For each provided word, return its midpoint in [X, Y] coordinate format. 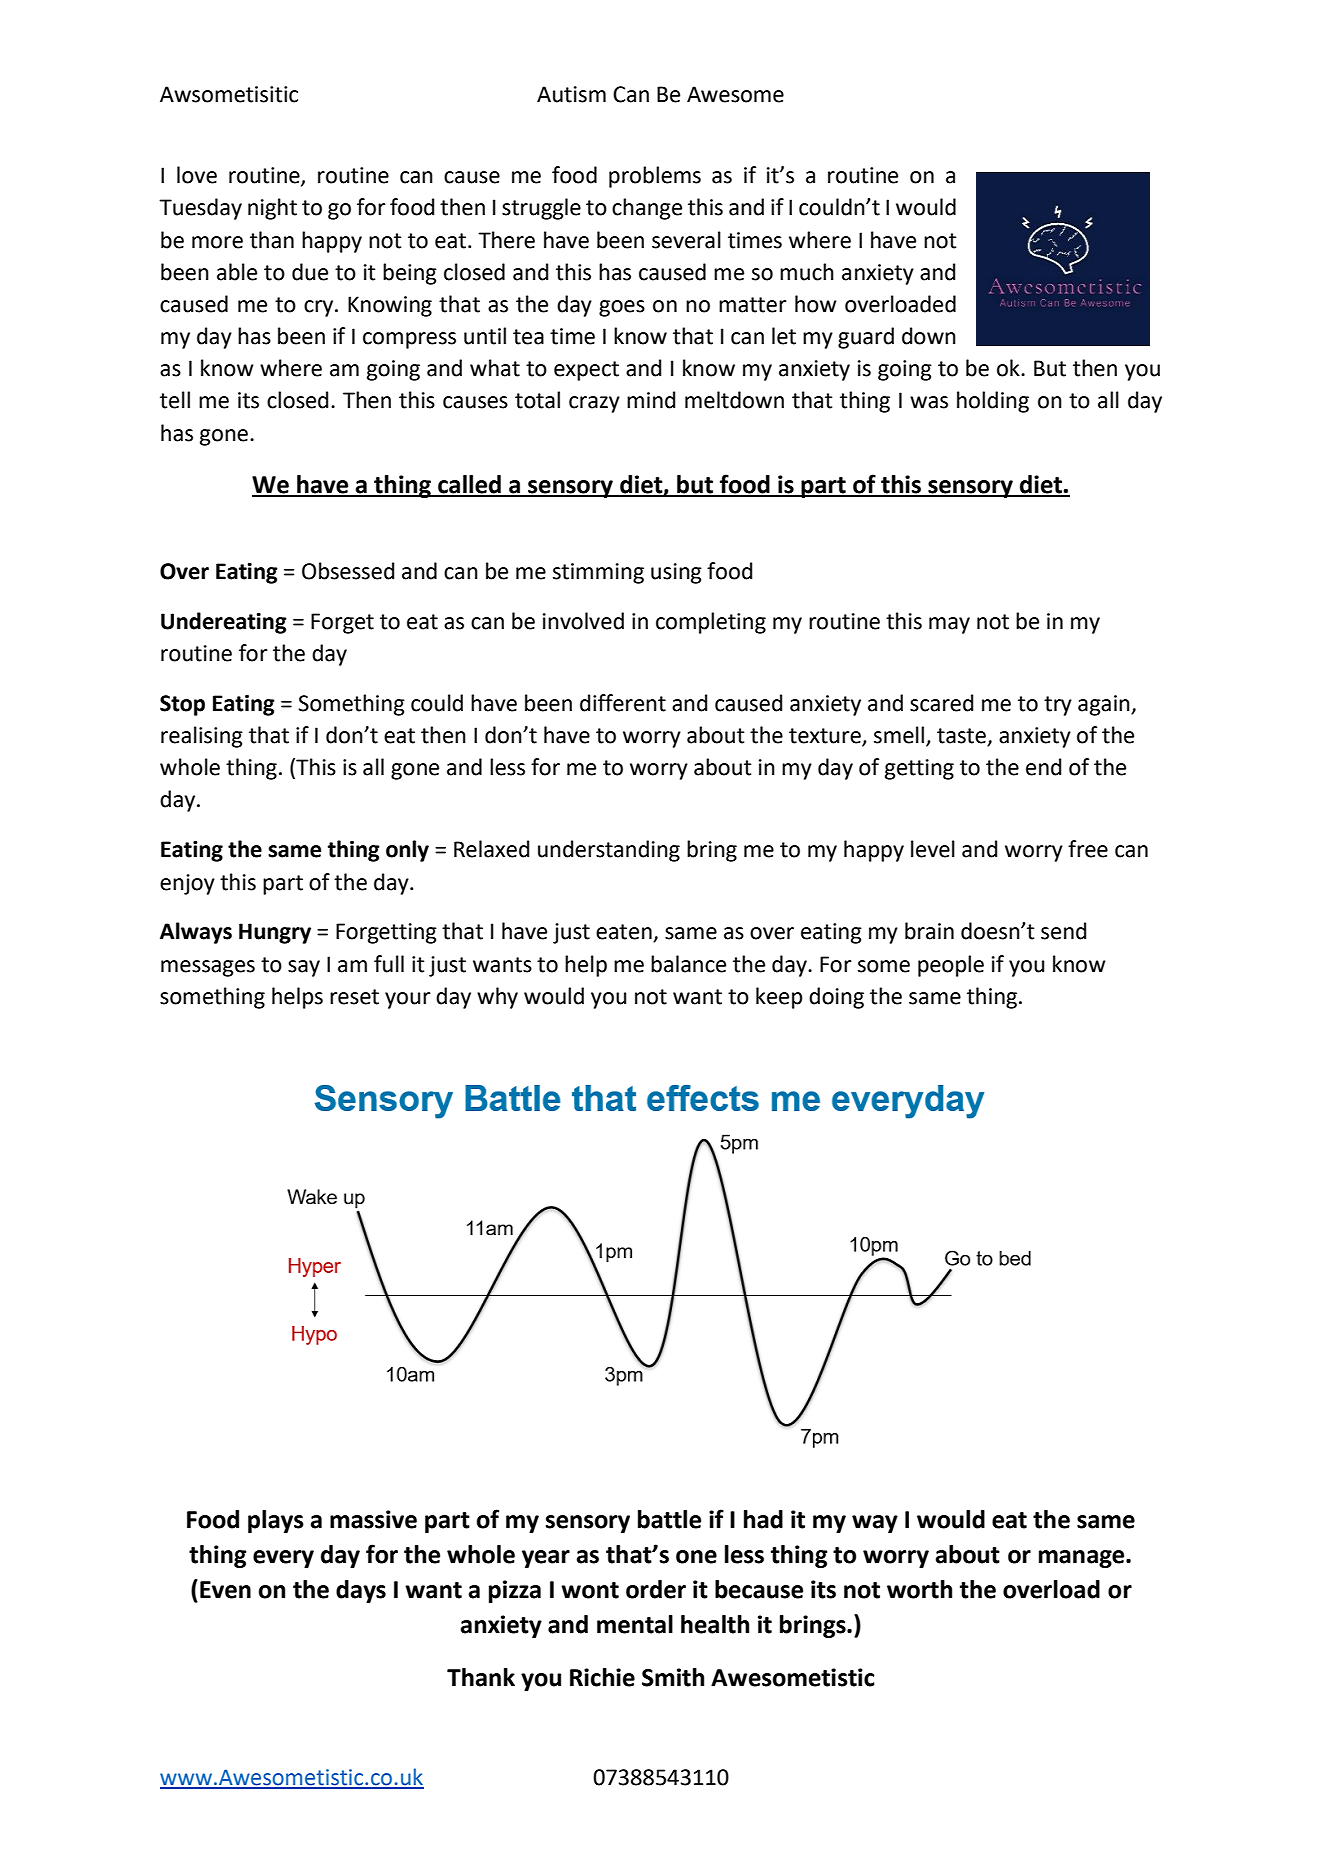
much [807, 272]
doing [836, 998]
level [933, 849]
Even [225, 1590]
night [272, 209]
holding [993, 402]
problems [655, 177]
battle [669, 1519]
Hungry [275, 933]
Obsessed [348, 571]
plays [276, 1521]
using [676, 573]
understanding [609, 851]
